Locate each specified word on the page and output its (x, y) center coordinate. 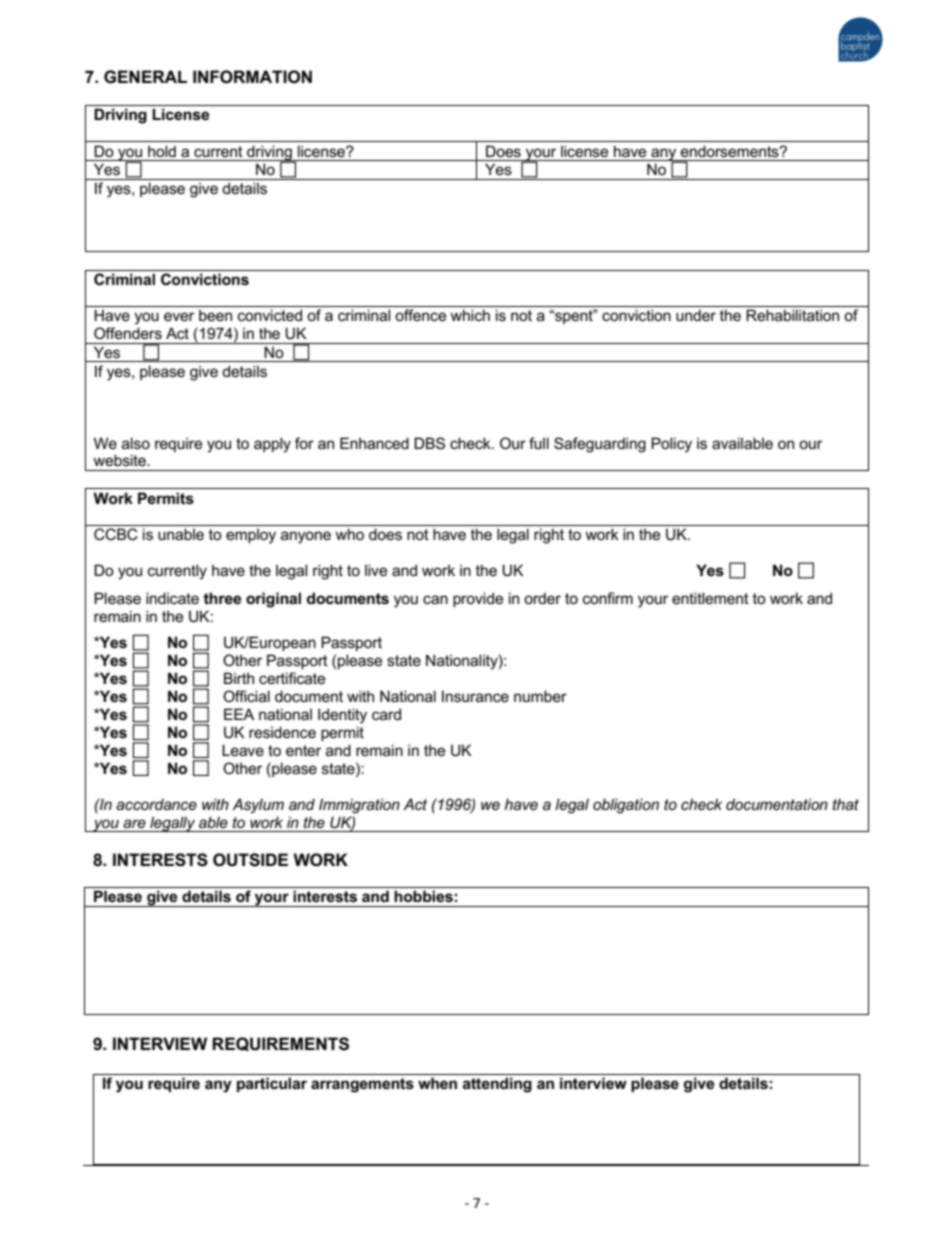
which (470, 315)
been (215, 315)
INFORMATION (252, 77)
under (696, 315)
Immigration (359, 806)
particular (272, 1084)
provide (478, 599)
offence (420, 315)
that (845, 804)
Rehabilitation (792, 315)
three (222, 598)
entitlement (710, 598)
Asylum (258, 806)
